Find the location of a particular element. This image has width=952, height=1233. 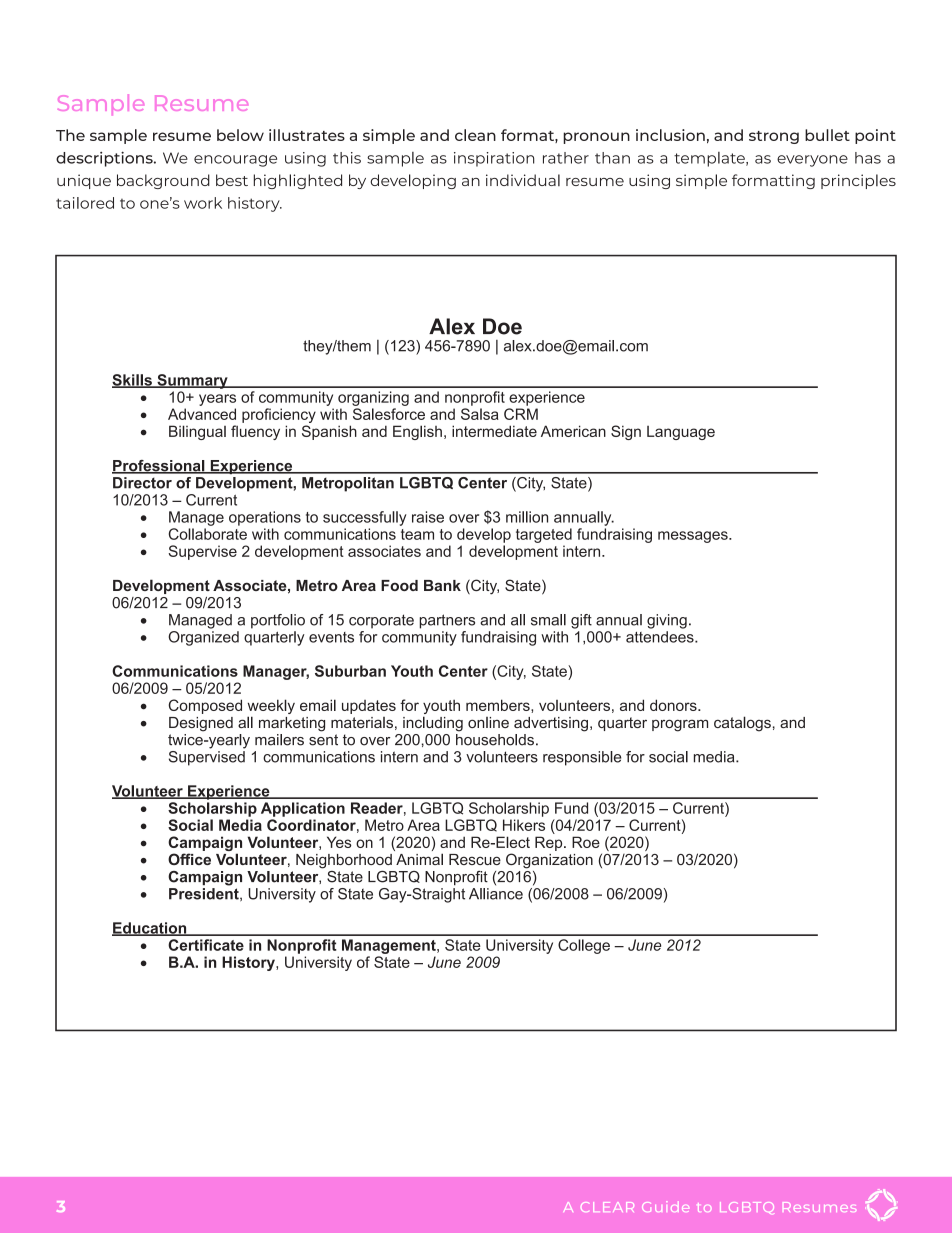

Certificate is located at coordinates (206, 945).
